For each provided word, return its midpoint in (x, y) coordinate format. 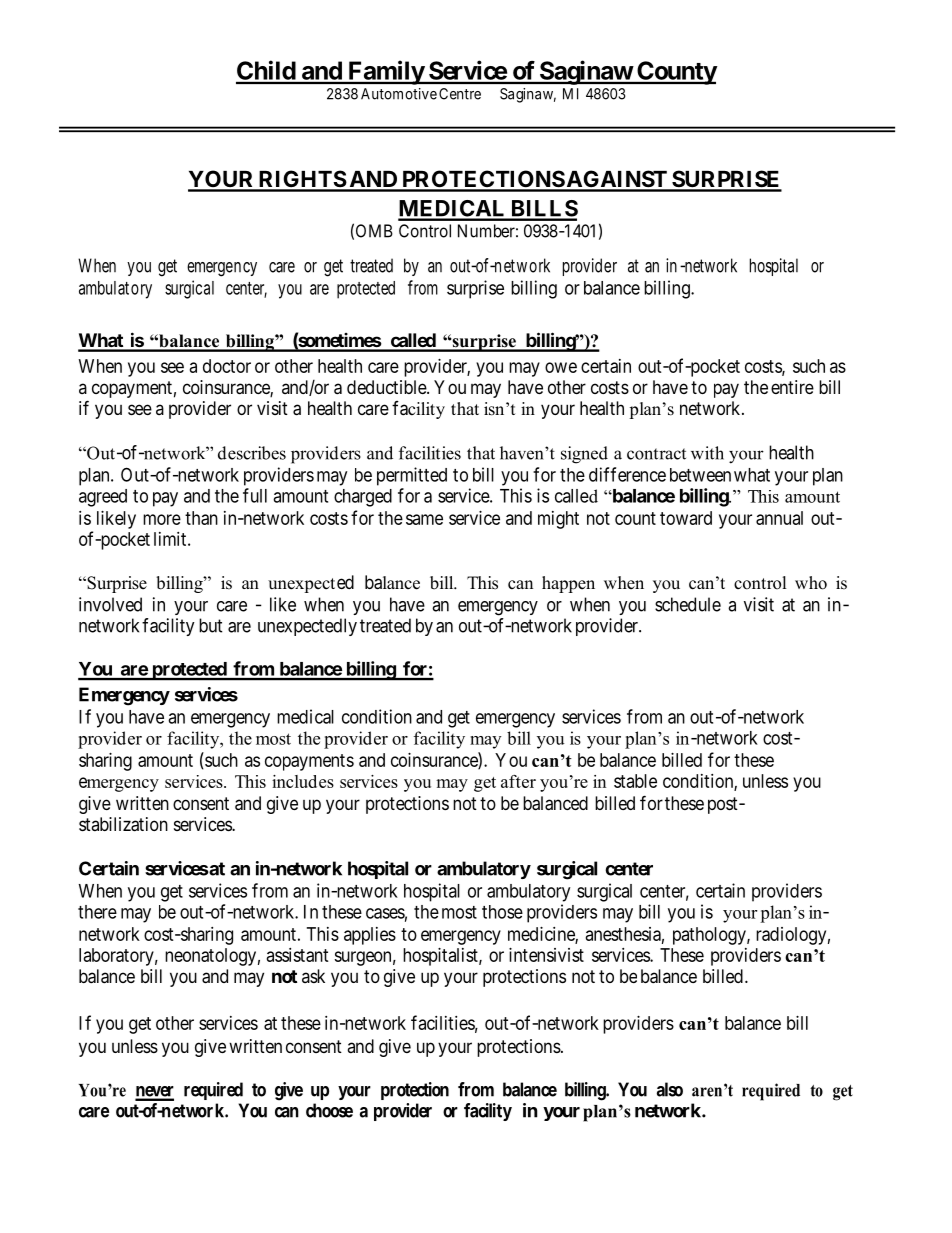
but (211, 625)
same (424, 519)
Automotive (399, 94)
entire (792, 387)
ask (313, 976)
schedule (688, 604)
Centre (460, 94)
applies (370, 936)
